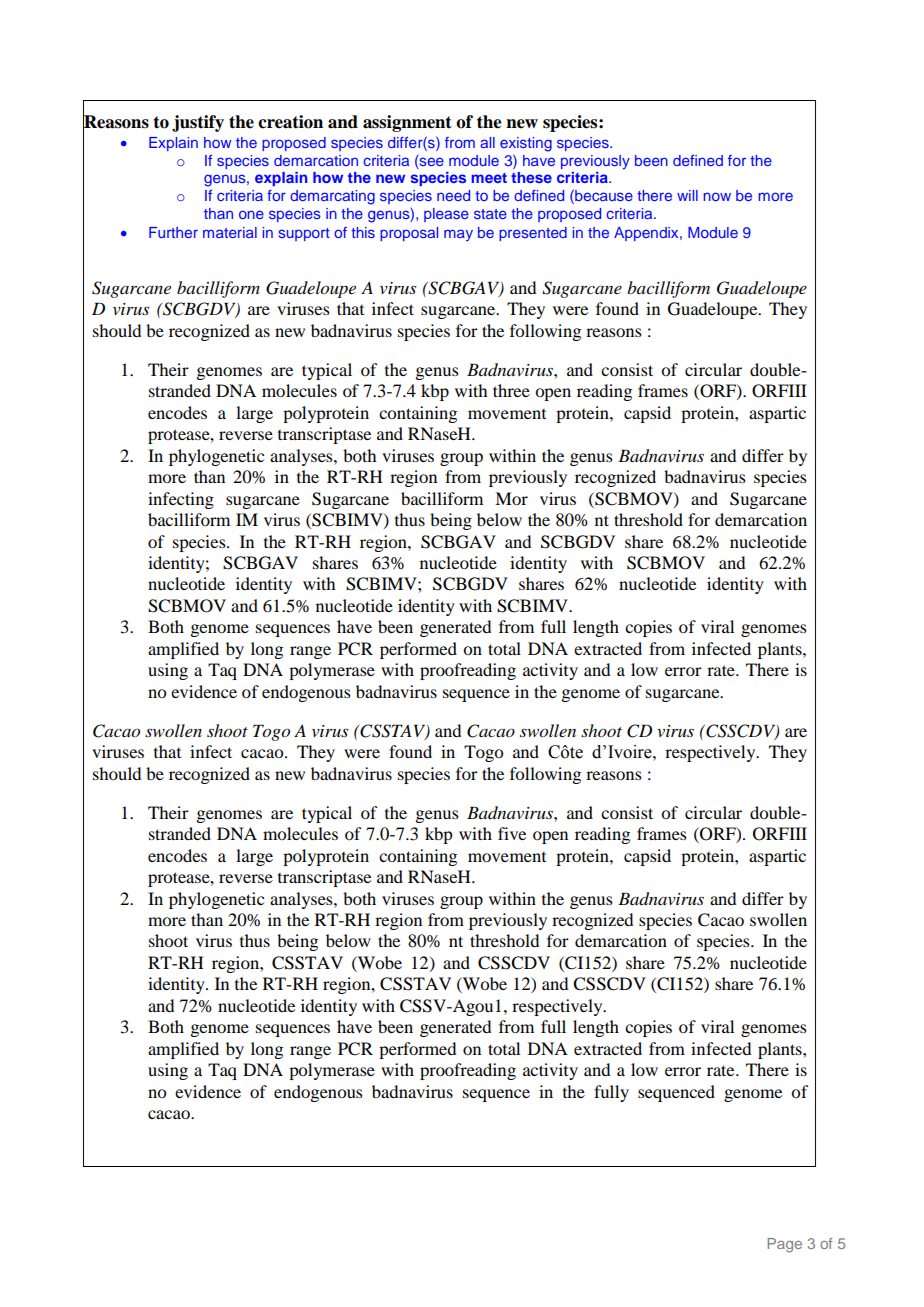 The height and width of the screenshot is (1307, 924). What do you see at coordinates (533, 234) in the screenshot?
I see `presented` at bounding box center [533, 234].
